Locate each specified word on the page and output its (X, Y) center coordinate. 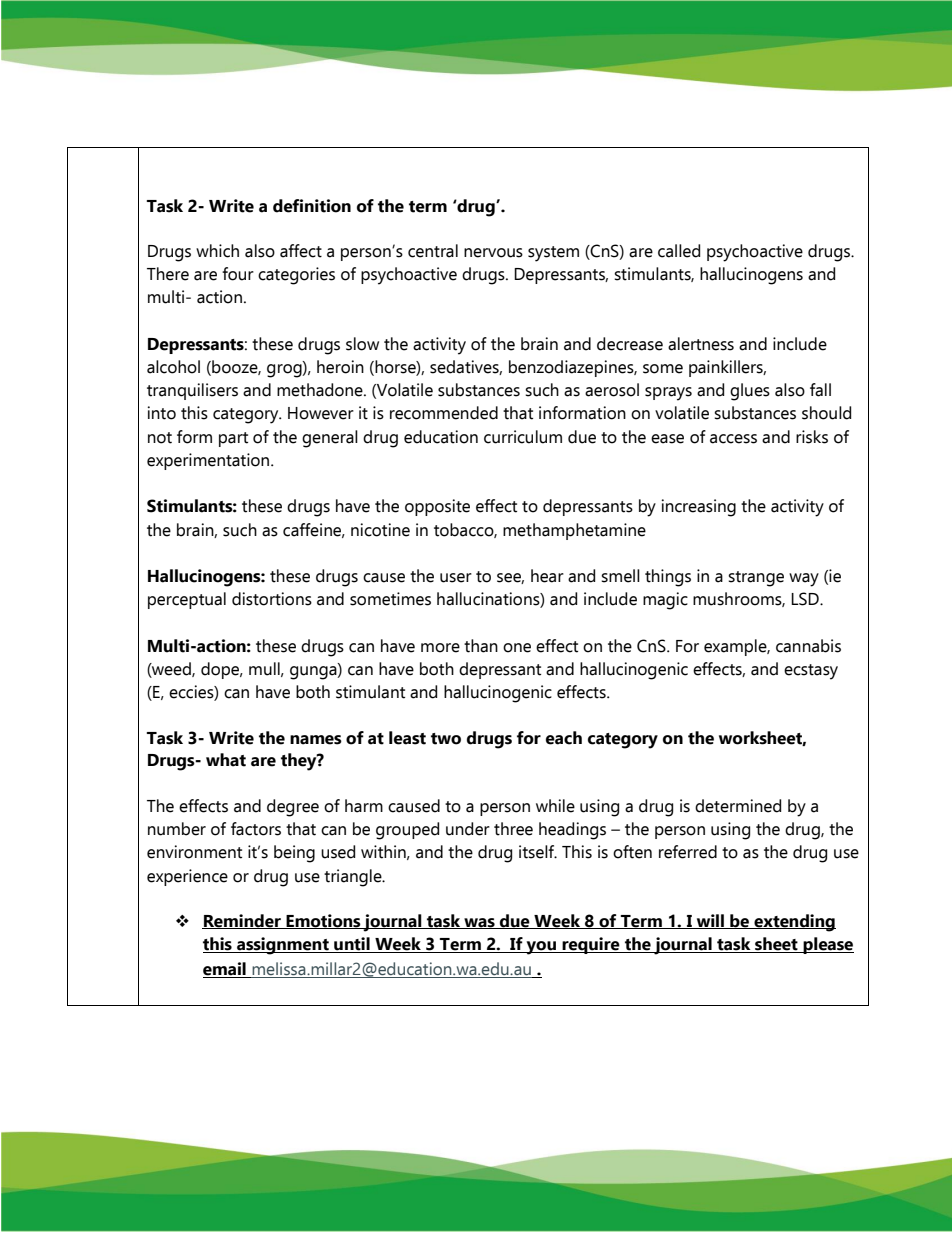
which (217, 251)
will (710, 921)
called (679, 251)
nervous (493, 253)
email (225, 970)
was (479, 923)
